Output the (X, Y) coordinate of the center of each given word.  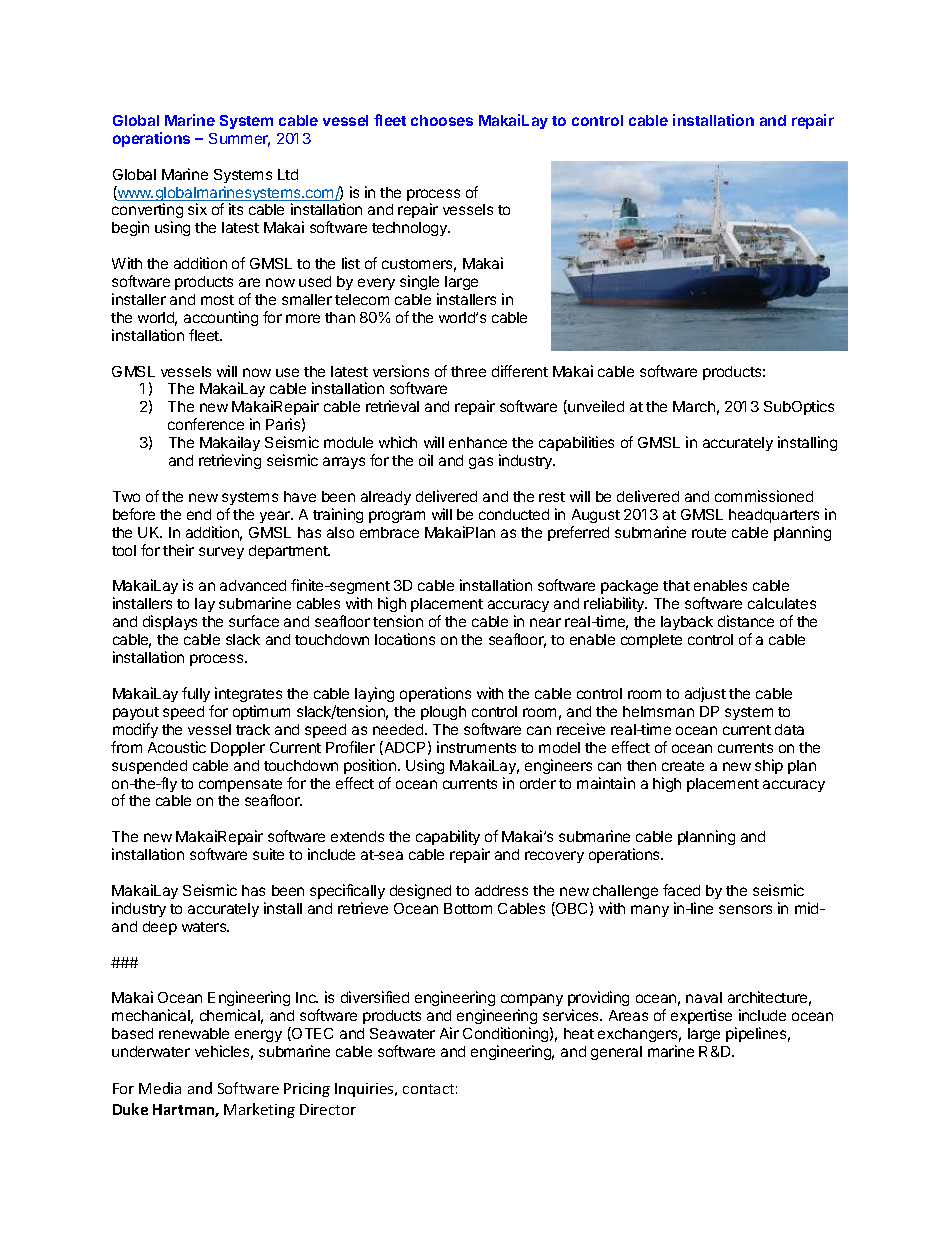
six (197, 209)
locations (405, 639)
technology (411, 229)
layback (687, 623)
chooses (442, 120)
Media (160, 1088)
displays (170, 622)
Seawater (402, 1033)
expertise (701, 1016)
